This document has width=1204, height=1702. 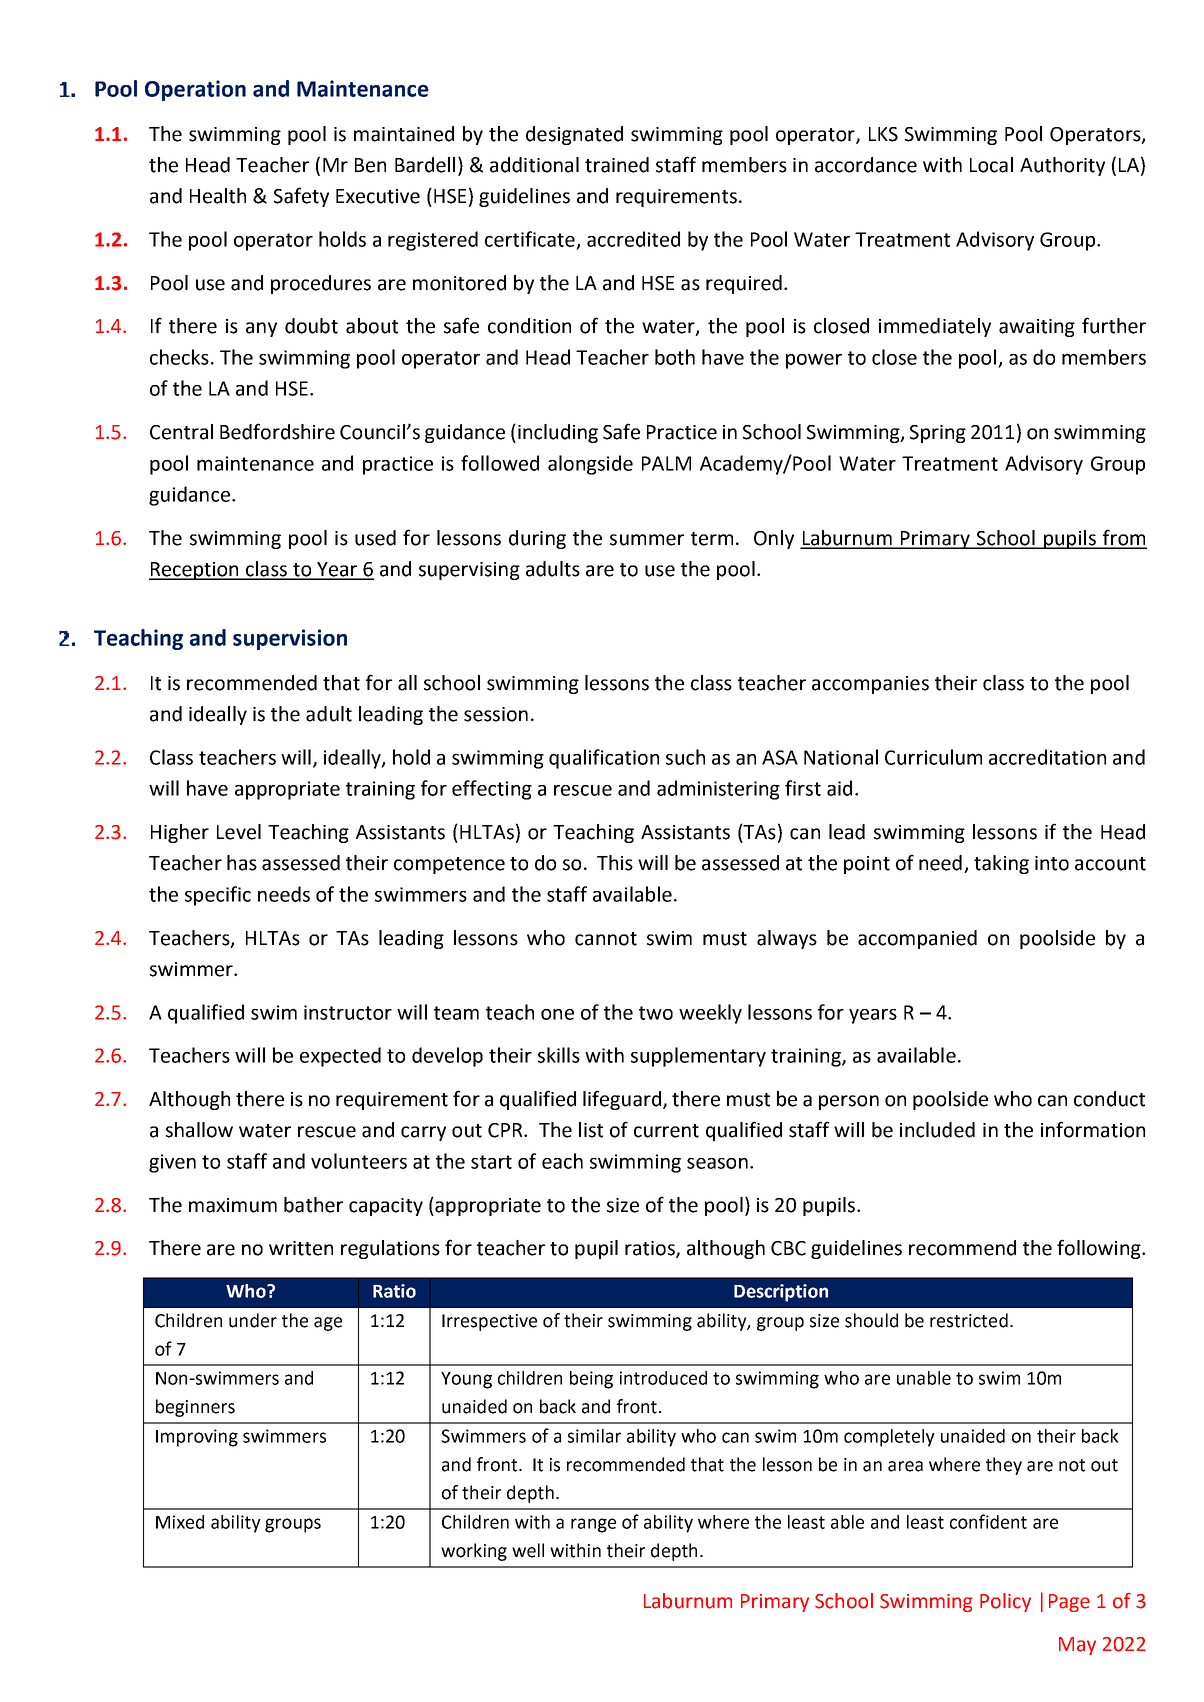 What do you see at coordinates (1100, 1249) in the document?
I see `following` at bounding box center [1100, 1249].
